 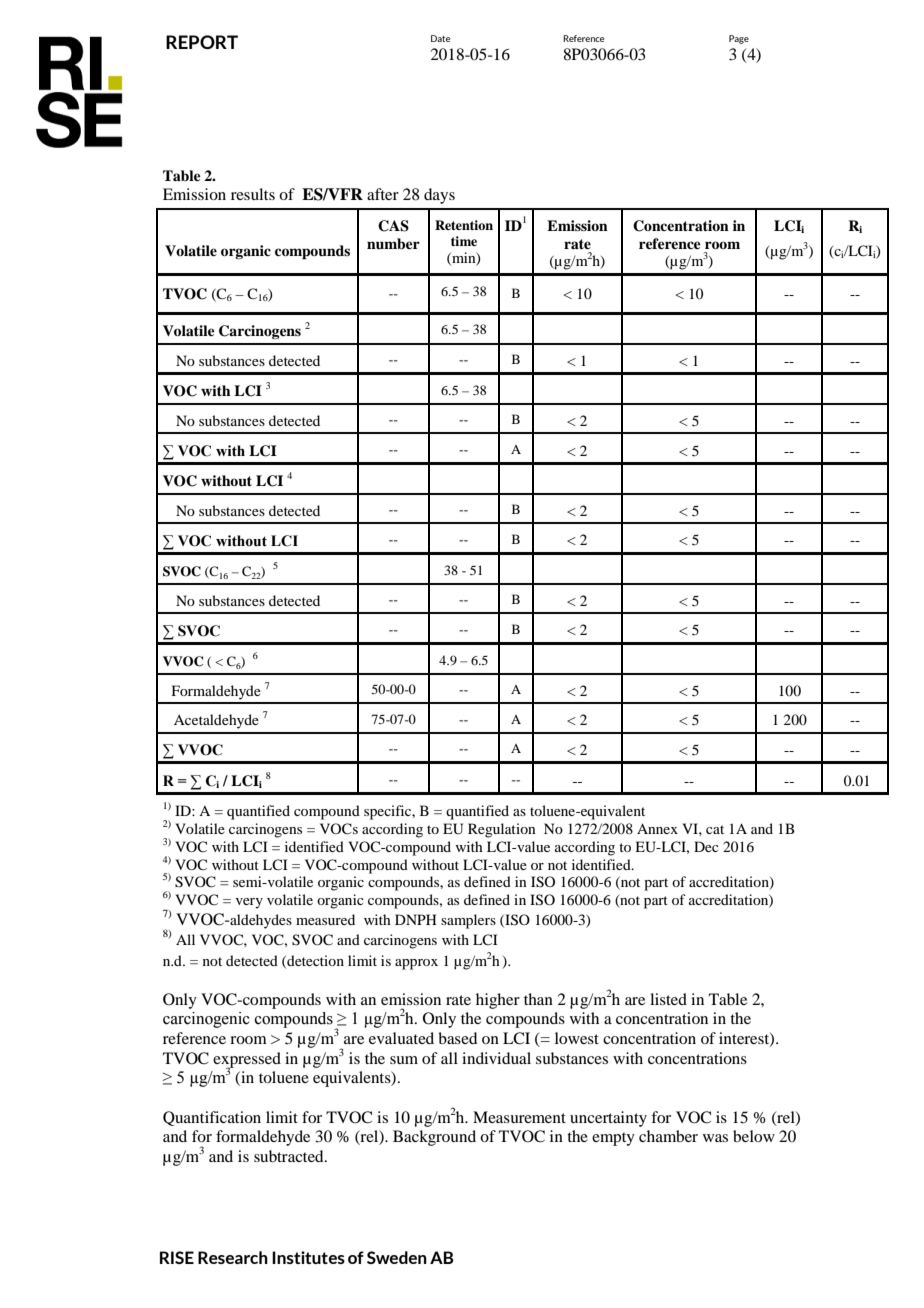 What do you see at coordinates (502, 830) in the screenshot?
I see `Regulation` at bounding box center [502, 830].
